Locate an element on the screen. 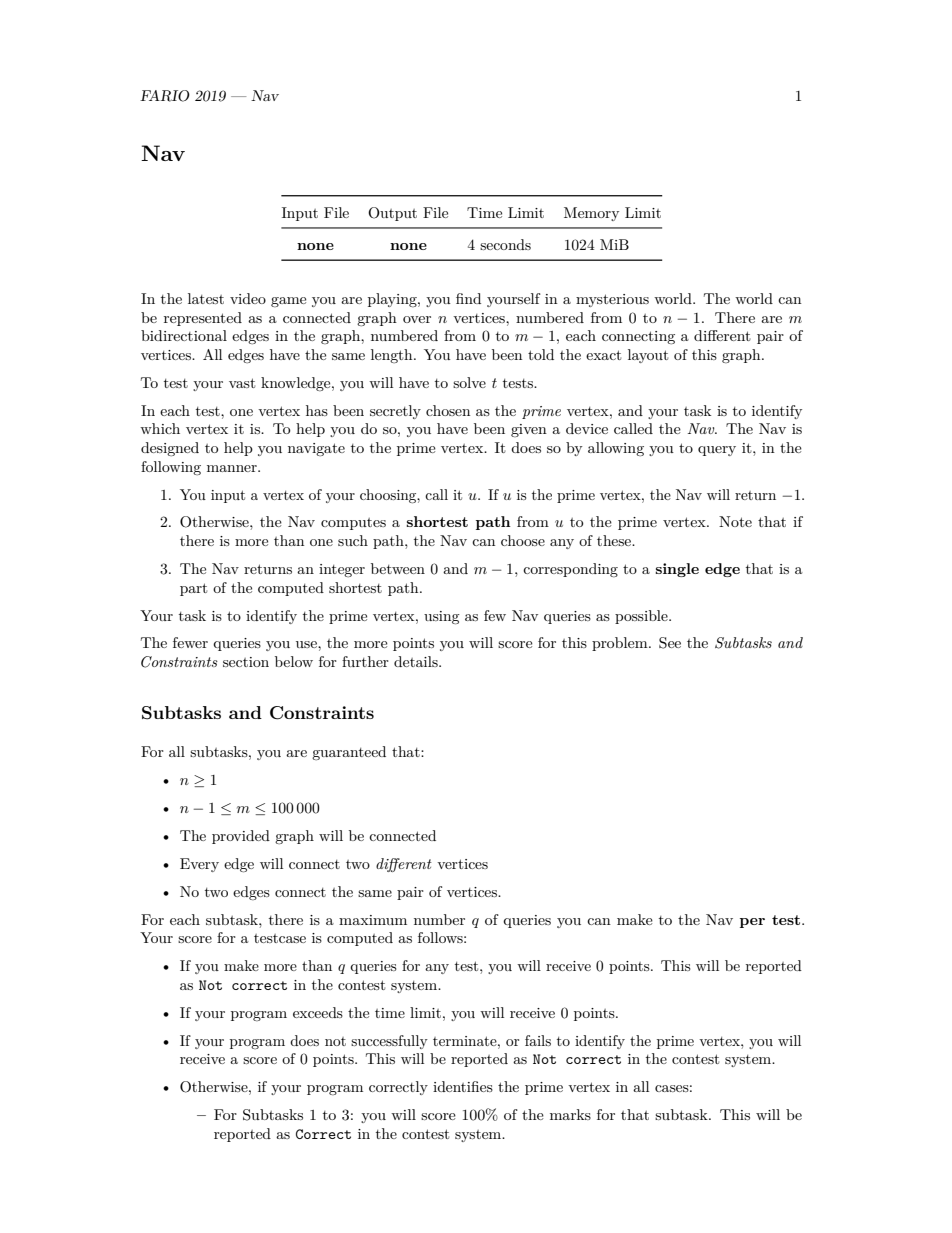 The height and width of the screenshot is (1233, 952). Memory is located at coordinates (591, 214).
